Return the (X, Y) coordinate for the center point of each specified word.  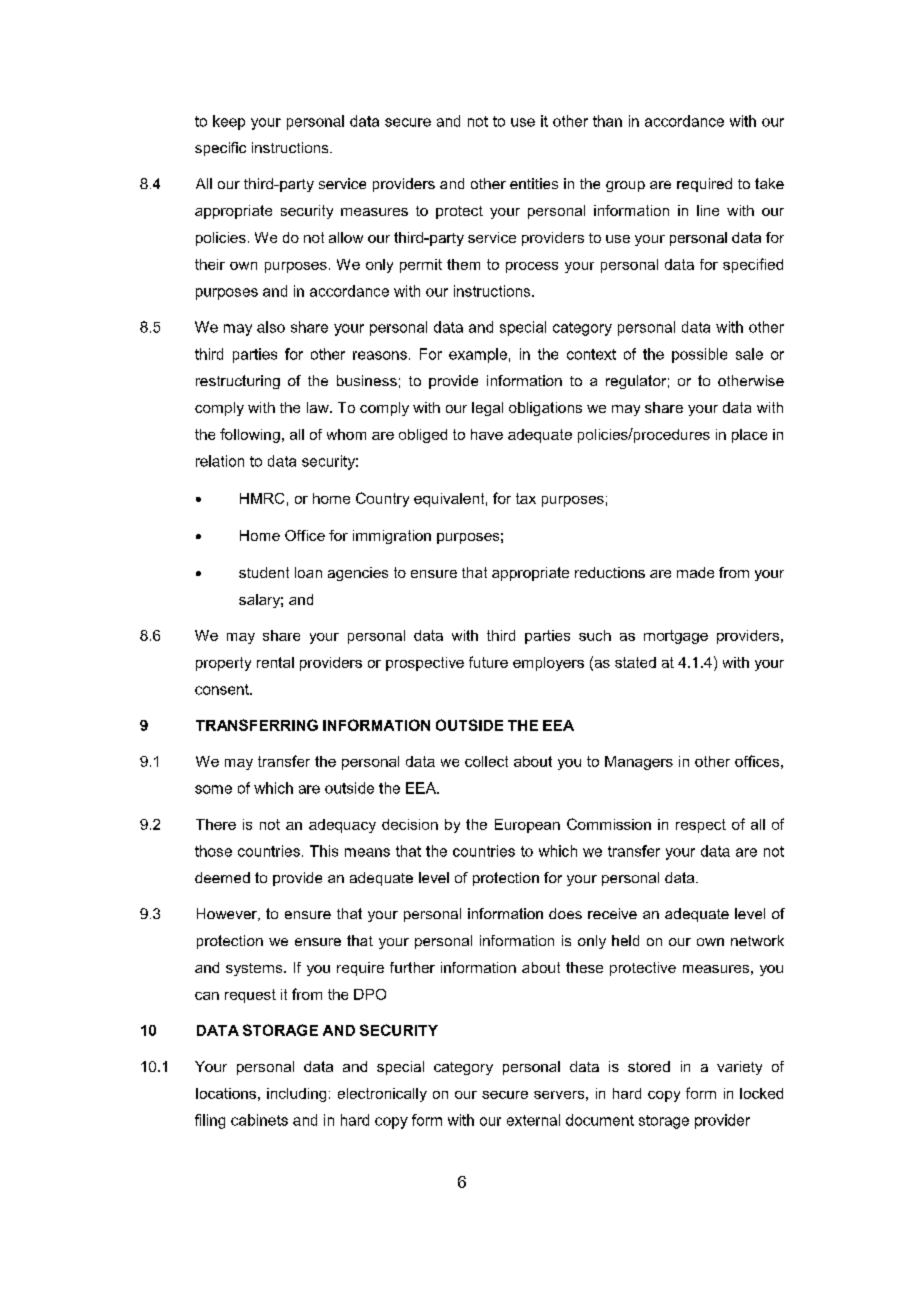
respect (701, 826)
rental (275, 662)
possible (699, 355)
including (296, 1095)
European (527, 826)
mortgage (676, 637)
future (488, 662)
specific (220, 149)
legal (487, 409)
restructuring (238, 382)
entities (534, 183)
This (324, 851)
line (708, 210)
